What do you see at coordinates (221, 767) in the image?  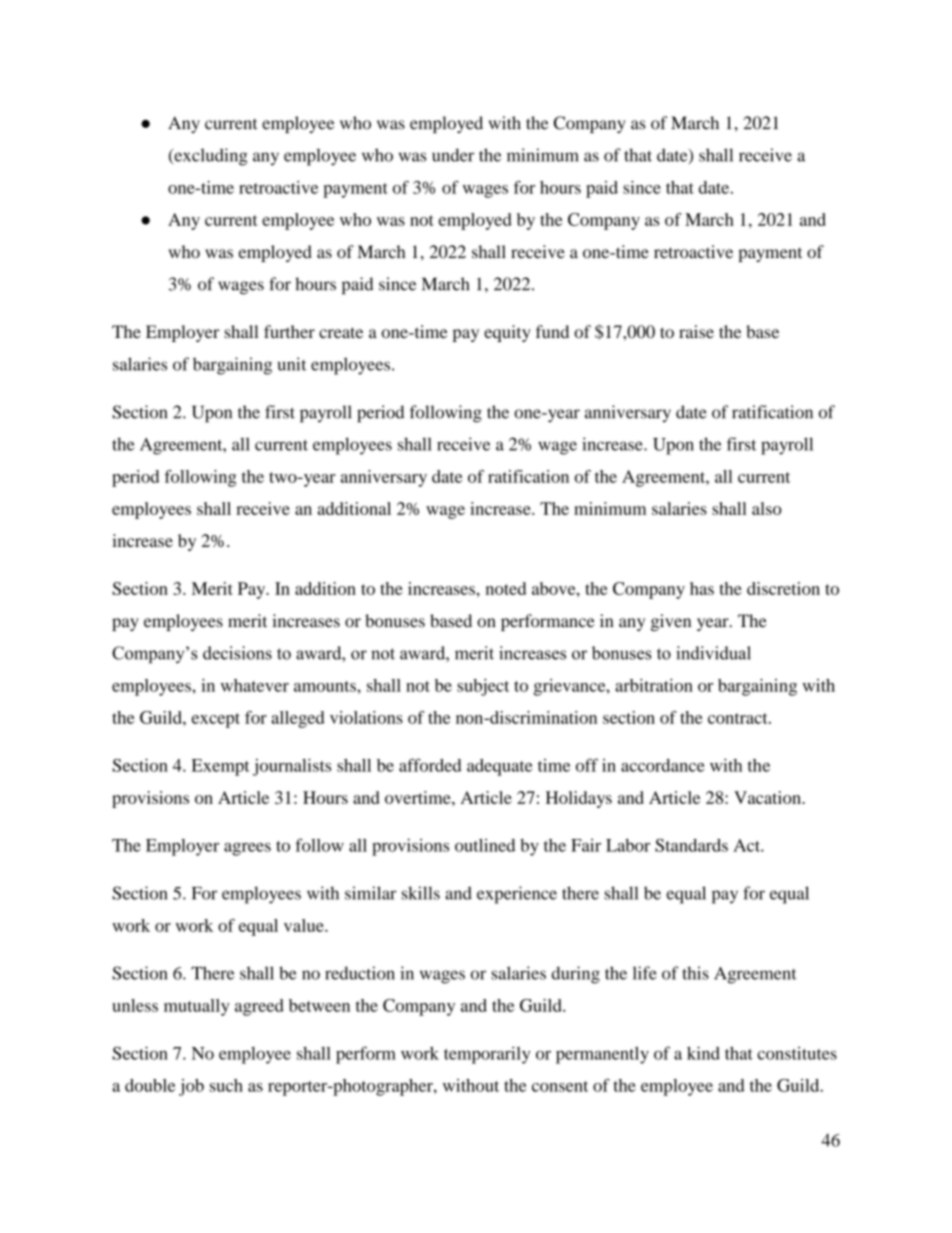 I see `Exempt` at bounding box center [221, 767].
